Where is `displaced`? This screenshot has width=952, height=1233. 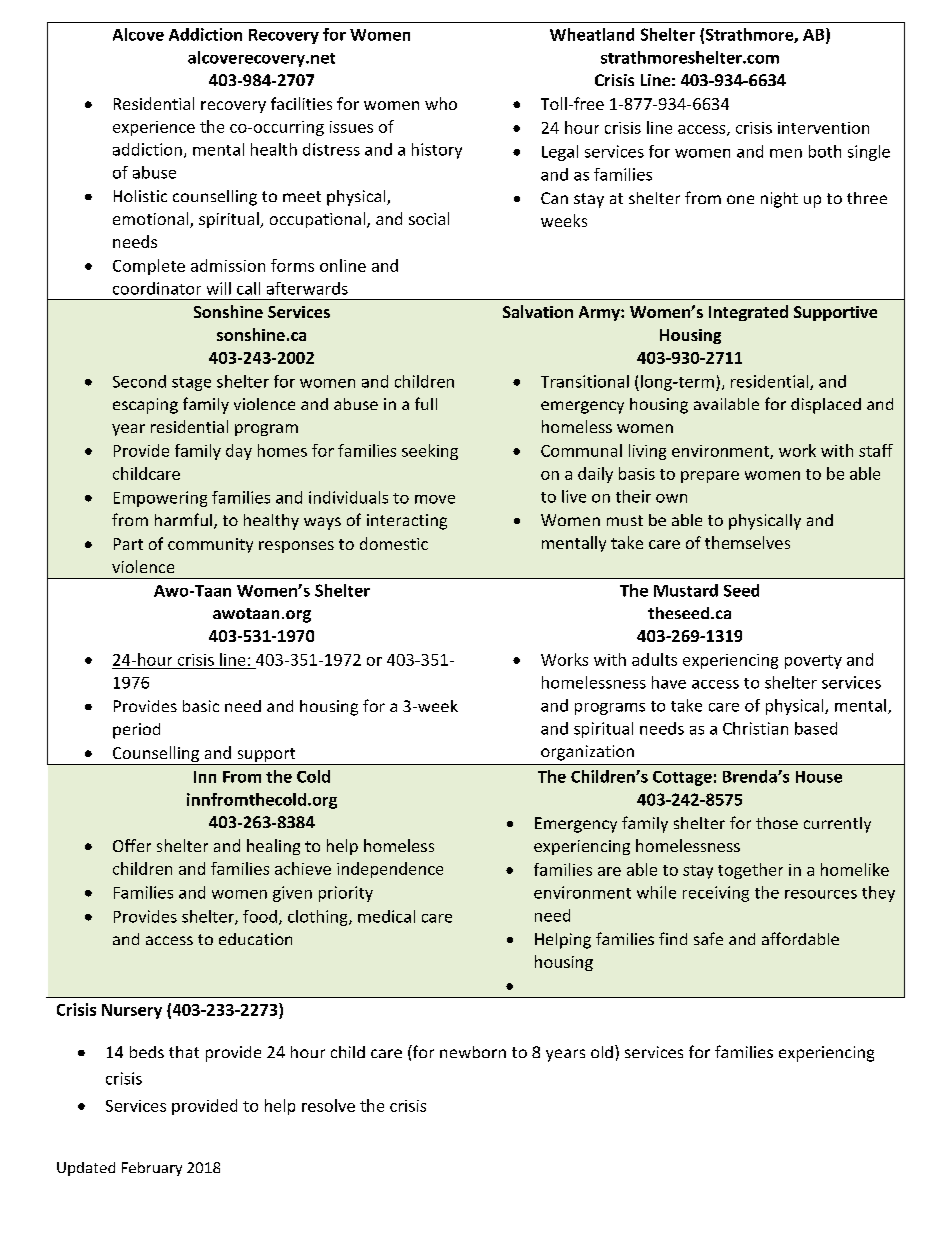
displaced is located at coordinates (826, 406).
